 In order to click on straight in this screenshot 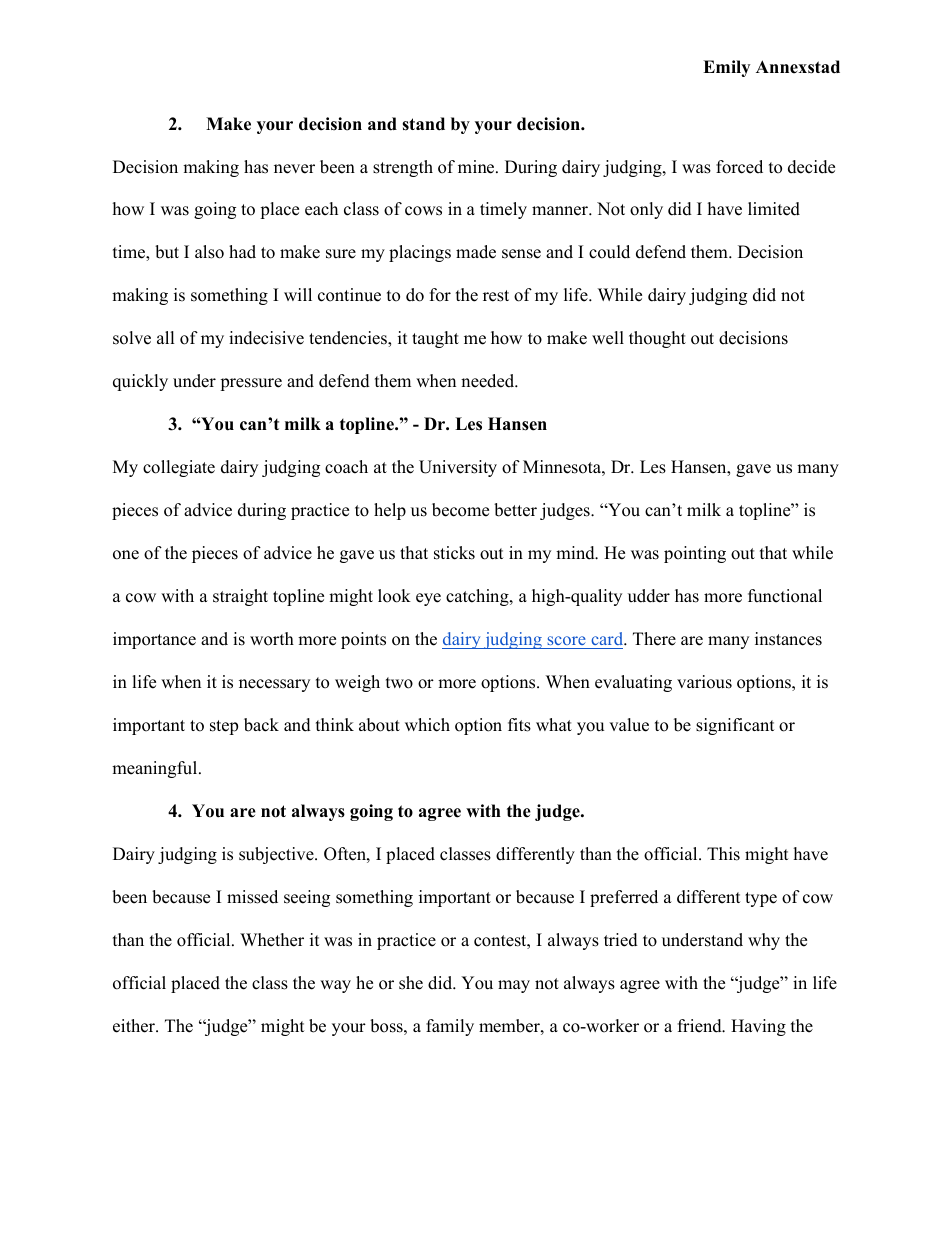, I will do `click(240, 597)`.
